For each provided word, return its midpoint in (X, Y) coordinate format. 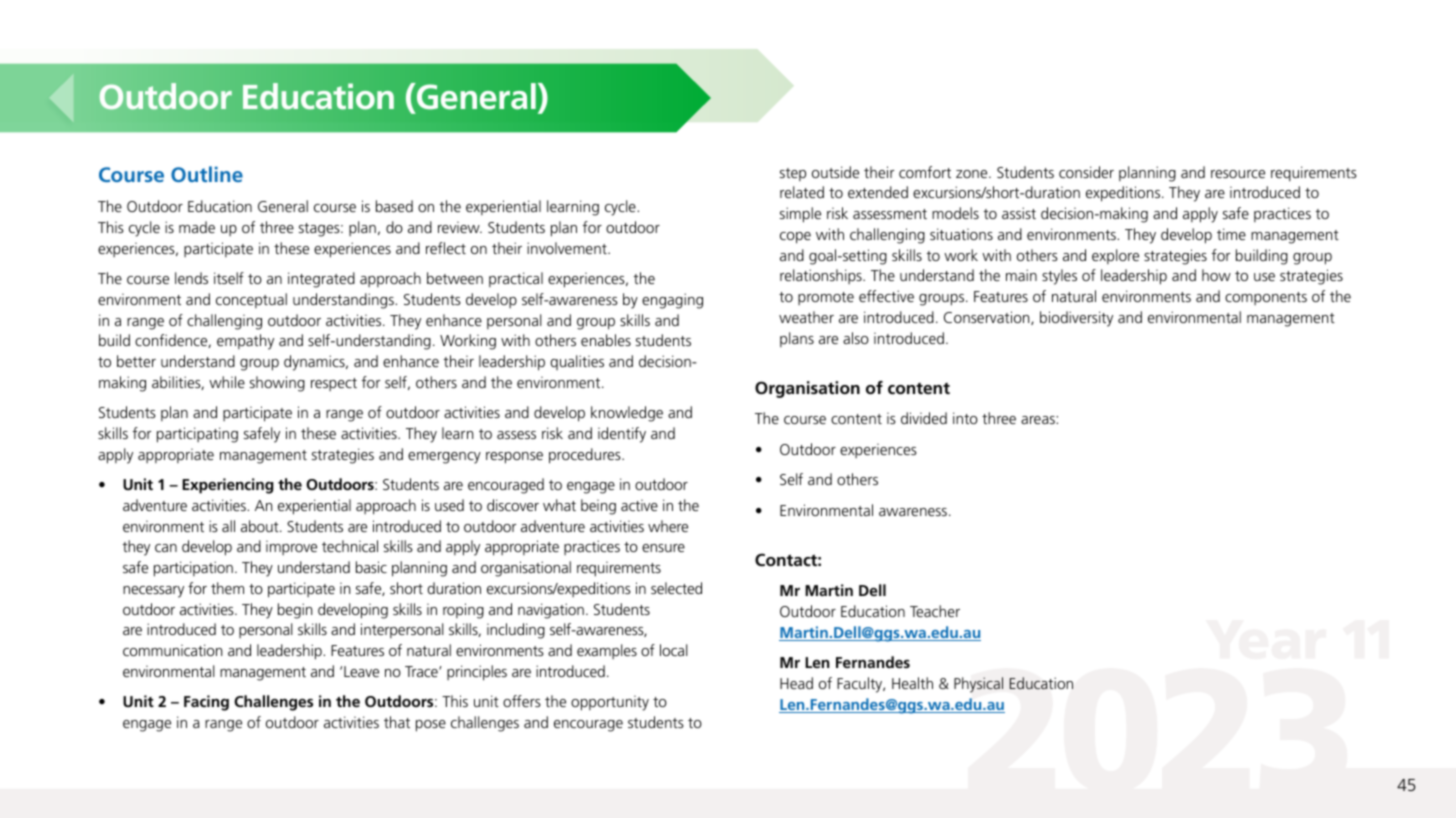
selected (676, 588)
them (227, 588)
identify (622, 435)
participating (197, 435)
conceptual (251, 300)
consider (1086, 172)
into (965, 418)
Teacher (935, 611)
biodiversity (1076, 319)
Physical (978, 685)
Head (796, 683)
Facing (206, 703)
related (802, 192)
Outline (207, 174)
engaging (672, 301)
